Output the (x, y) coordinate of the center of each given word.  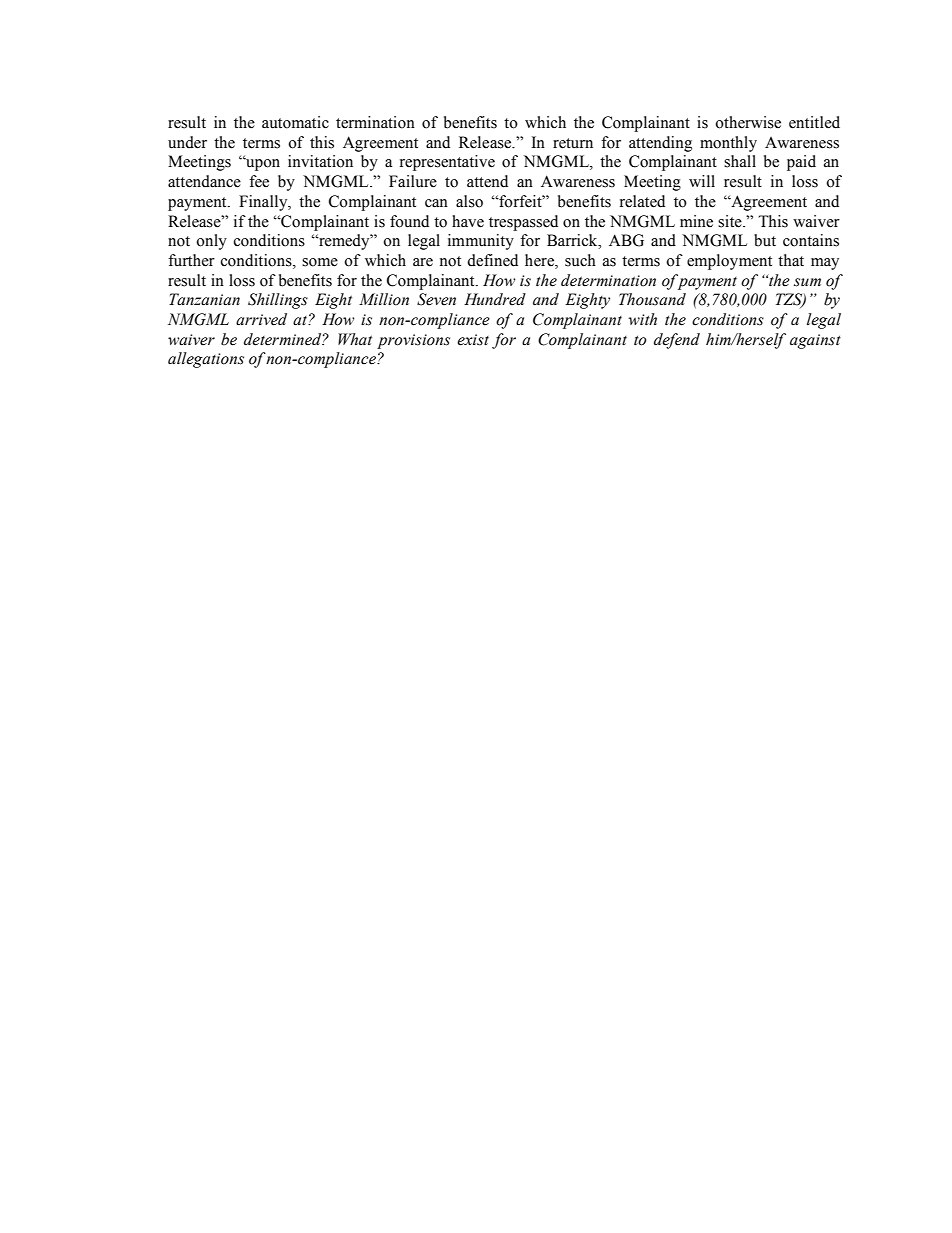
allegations (206, 360)
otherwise (748, 122)
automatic (295, 122)
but (765, 240)
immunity (481, 242)
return (573, 143)
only (211, 242)
